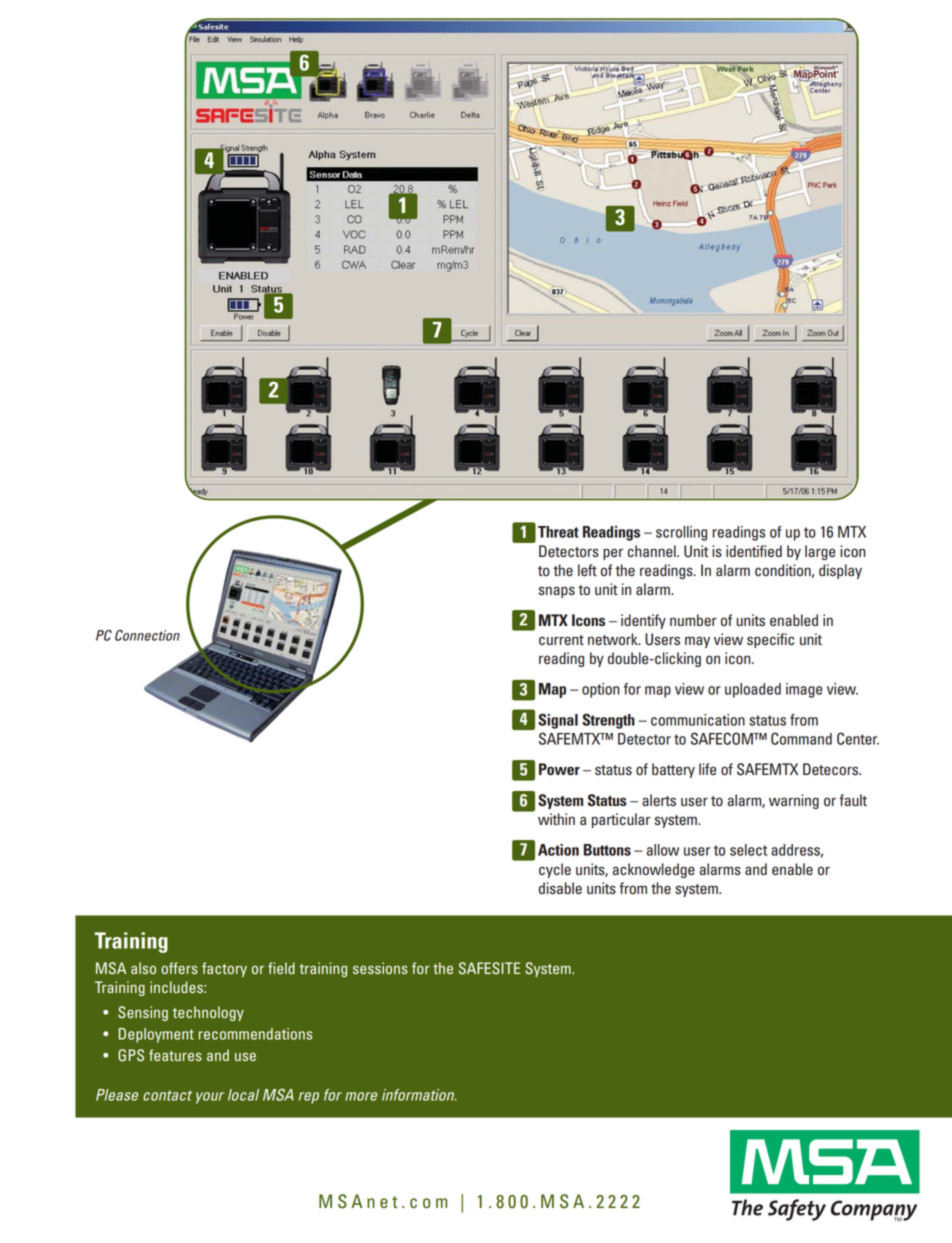  Describe the element at coordinates (361, 1096) in the screenshot. I see `more` at that location.
